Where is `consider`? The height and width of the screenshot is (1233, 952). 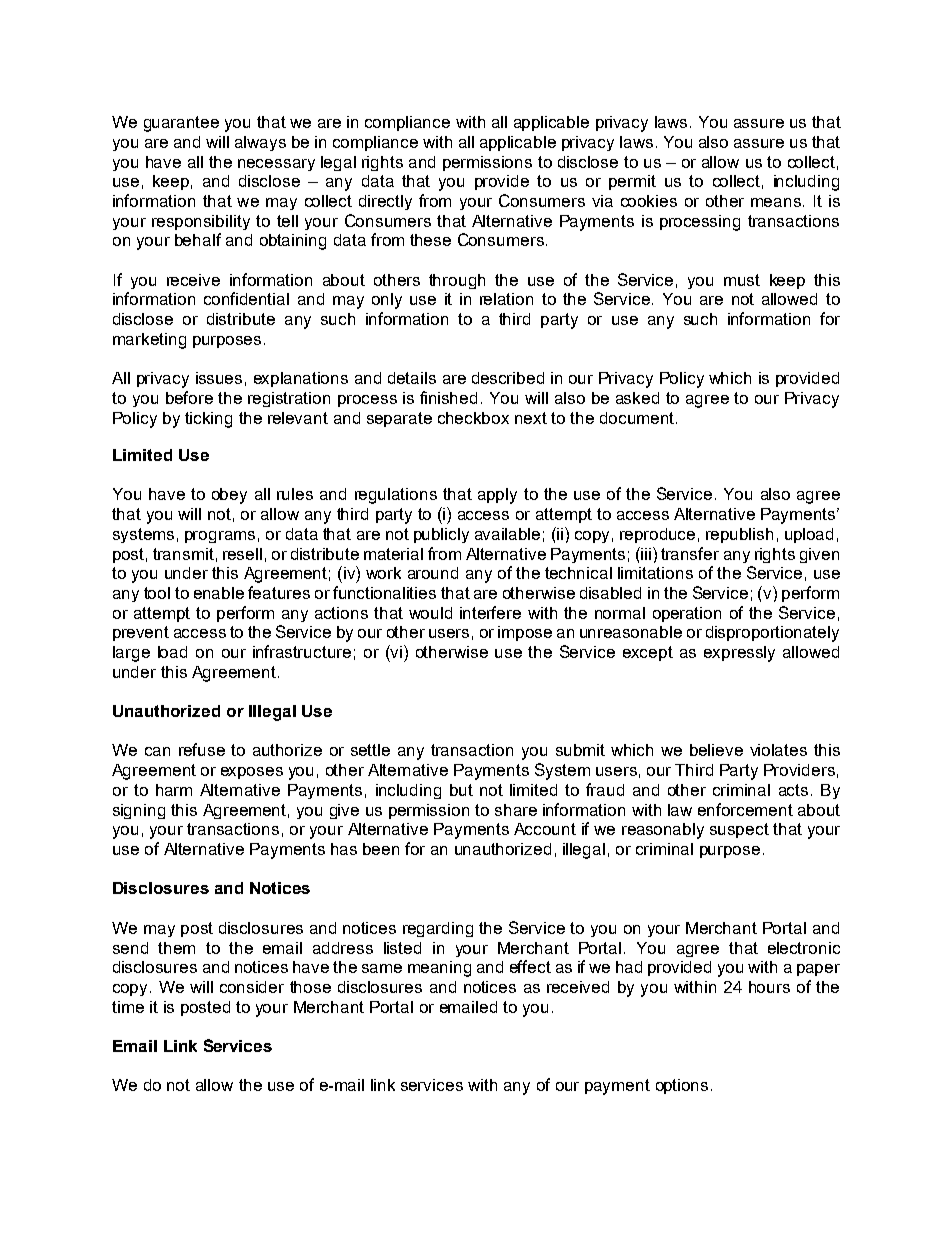 consider is located at coordinates (252, 987).
